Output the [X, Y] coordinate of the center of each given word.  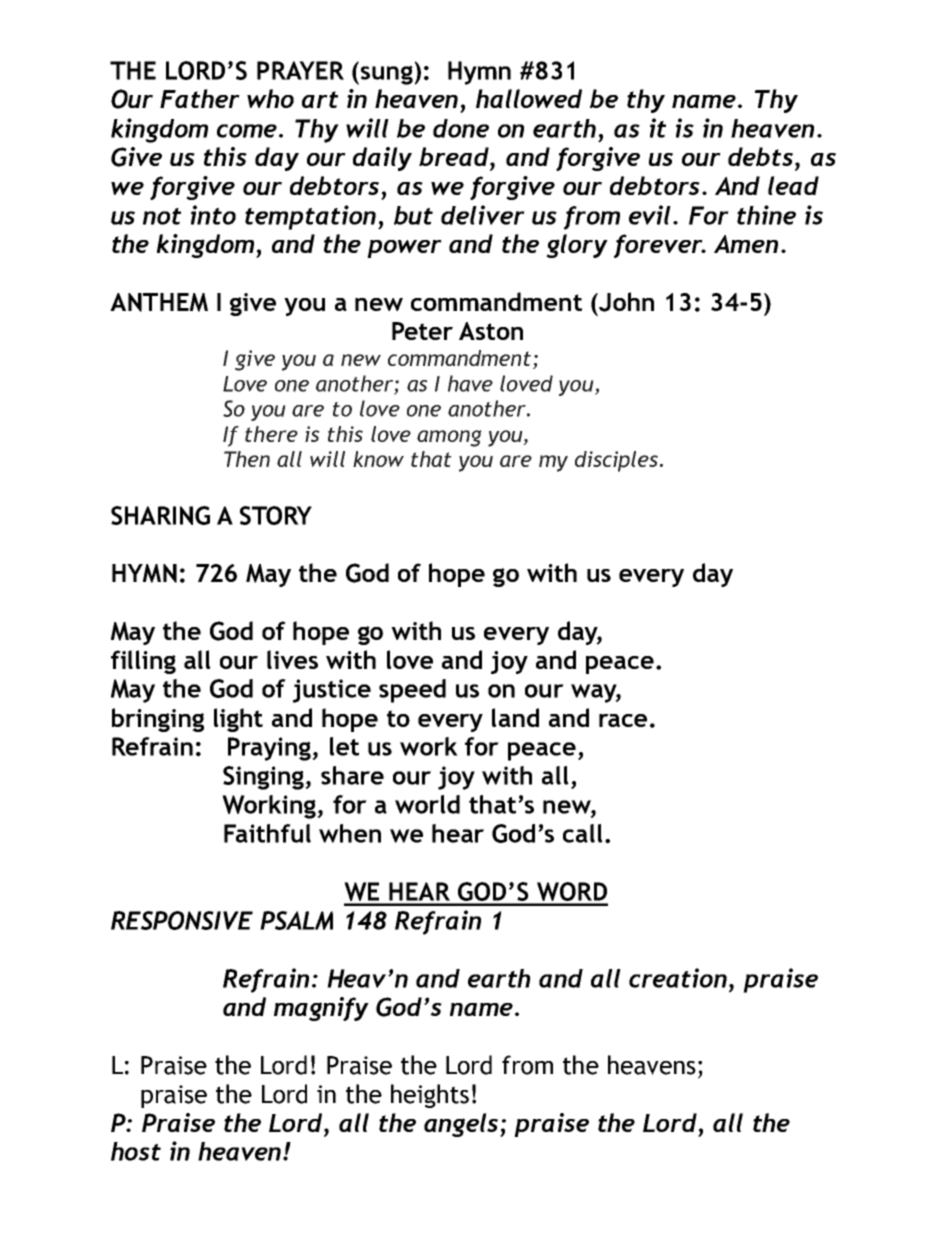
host [136, 1151]
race [623, 720]
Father [200, 98]
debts [762, 156]
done [461, 128]
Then [247, 459]
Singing [265, 778]
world [427, 804]
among [449, 438]
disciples [616, 461]
